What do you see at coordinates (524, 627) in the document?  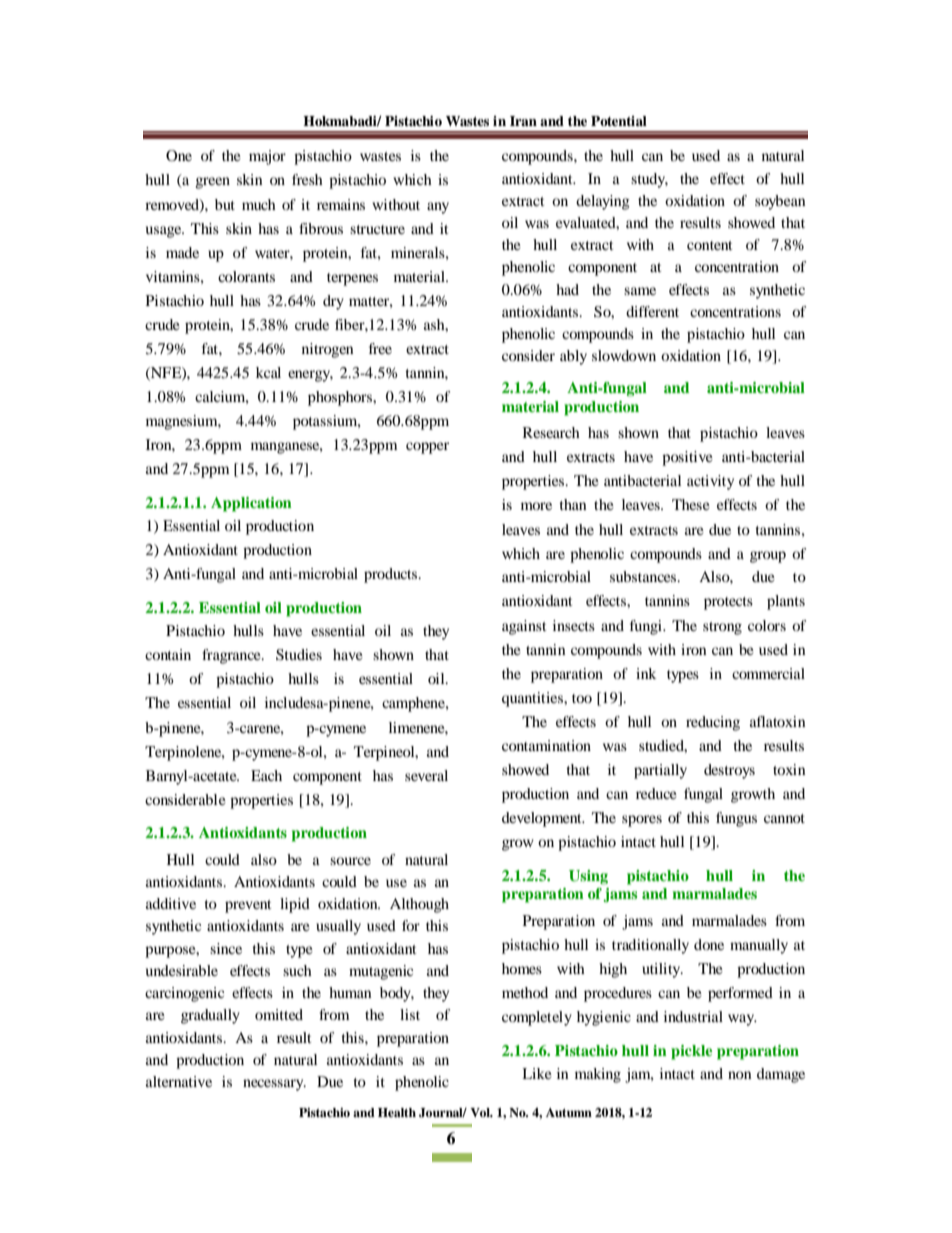 I see `against` at bounding box center [524, 627].
